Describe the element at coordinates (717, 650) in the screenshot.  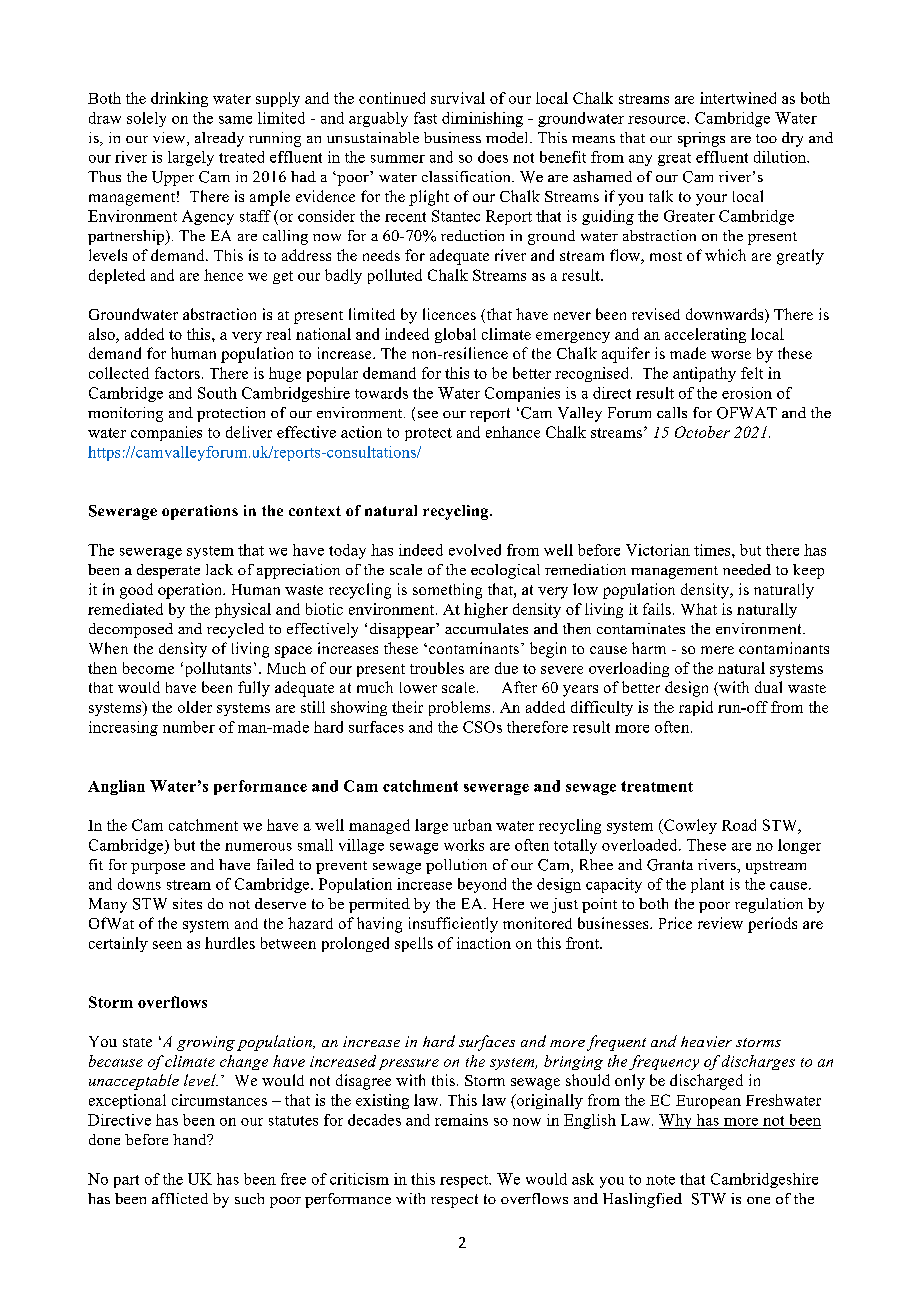
I see `mere` at that location.
